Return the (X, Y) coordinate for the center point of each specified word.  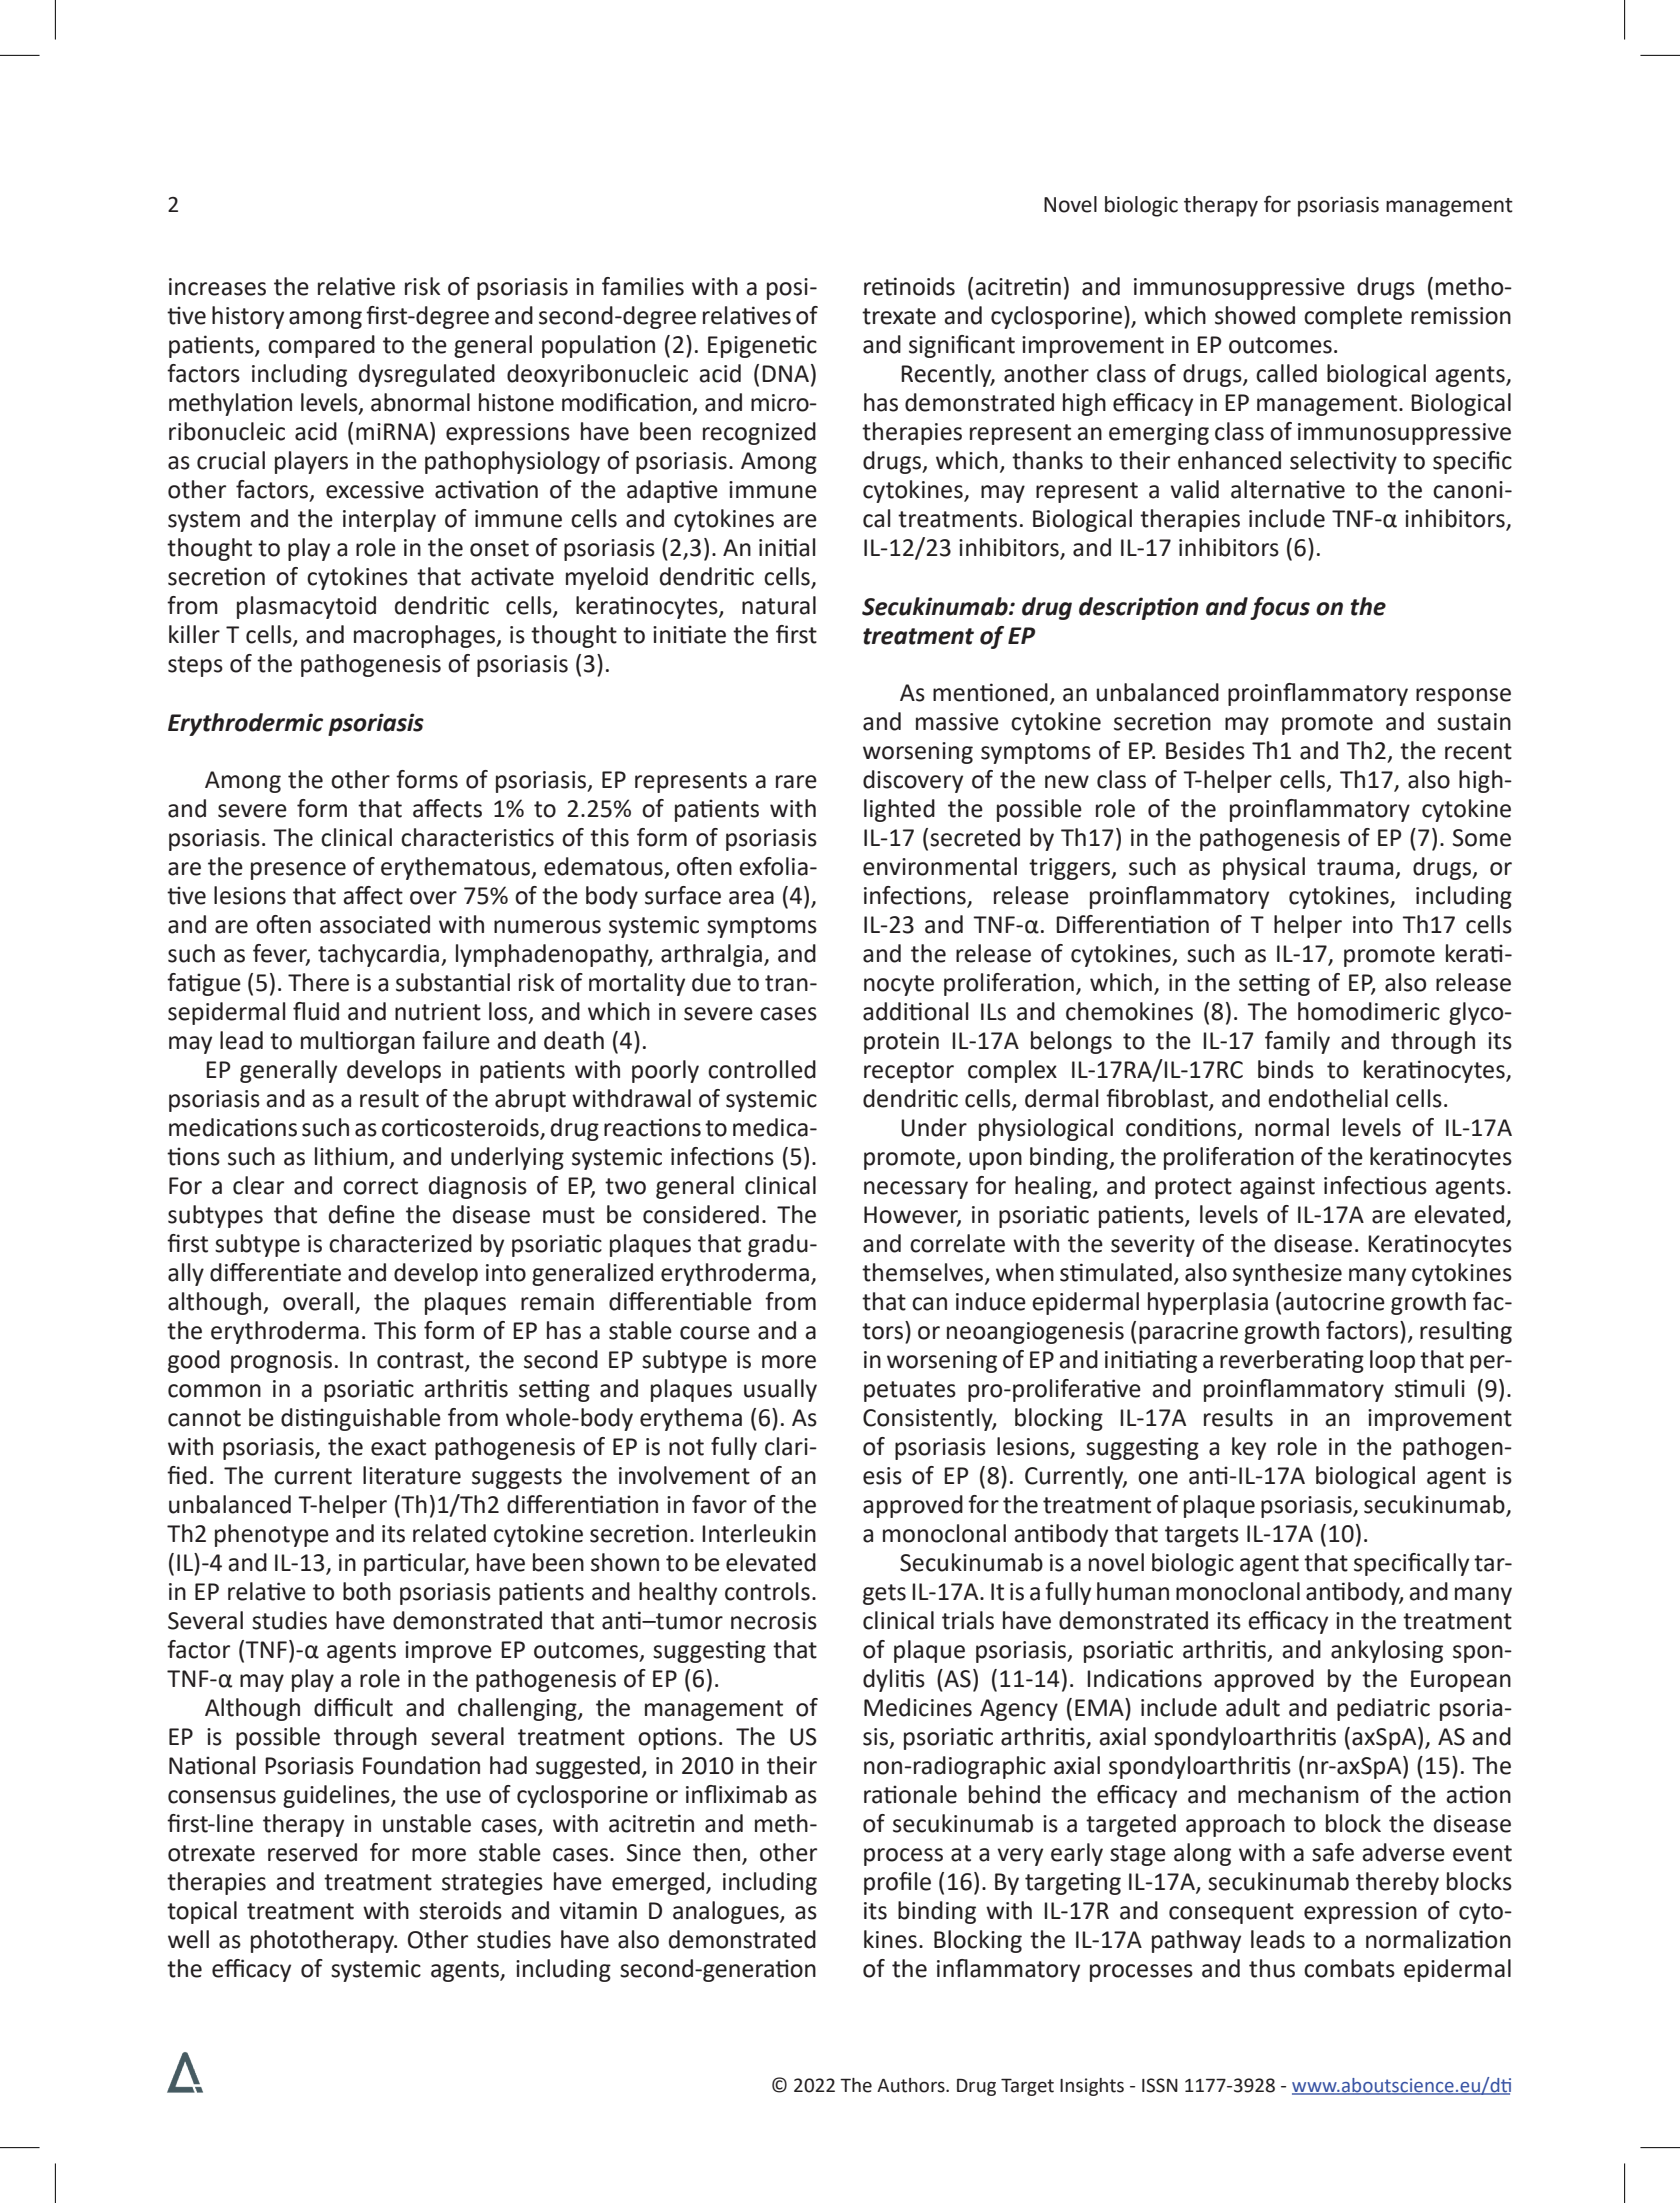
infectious (1375, 1185)
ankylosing (1387, 1651)
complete (1353, 317)
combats (1349, 1968)
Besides (1205, 750)
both (367, 1591)
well (188, 1939)
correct (380, 1186)
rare (796, 782)
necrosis (774, 1621)
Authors (912, 2085)
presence (298, 871)
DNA (785, 373)
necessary (916, 1190)
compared (321, 346)
